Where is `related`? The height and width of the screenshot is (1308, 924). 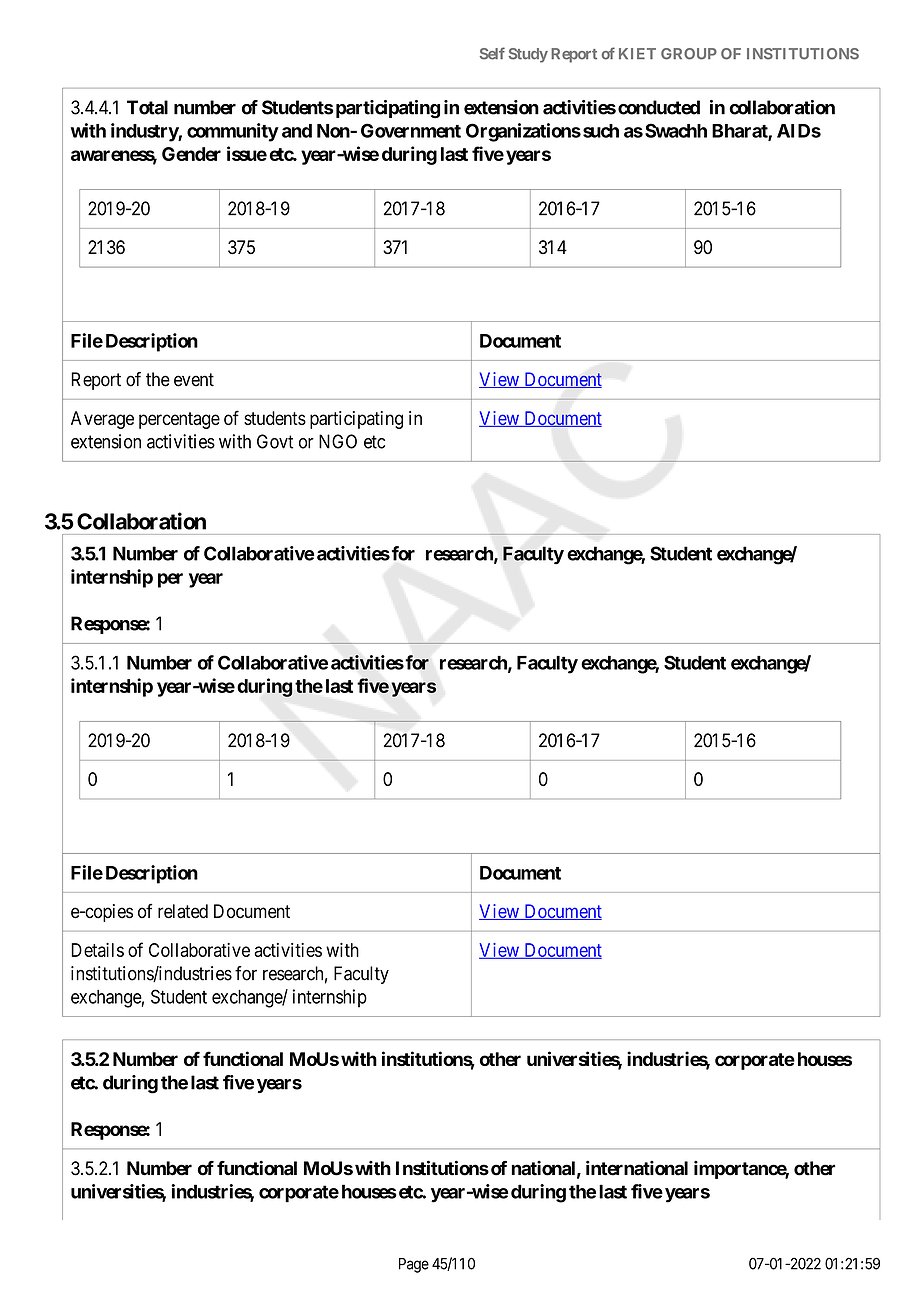
related is located at coordinates (183, 911).
